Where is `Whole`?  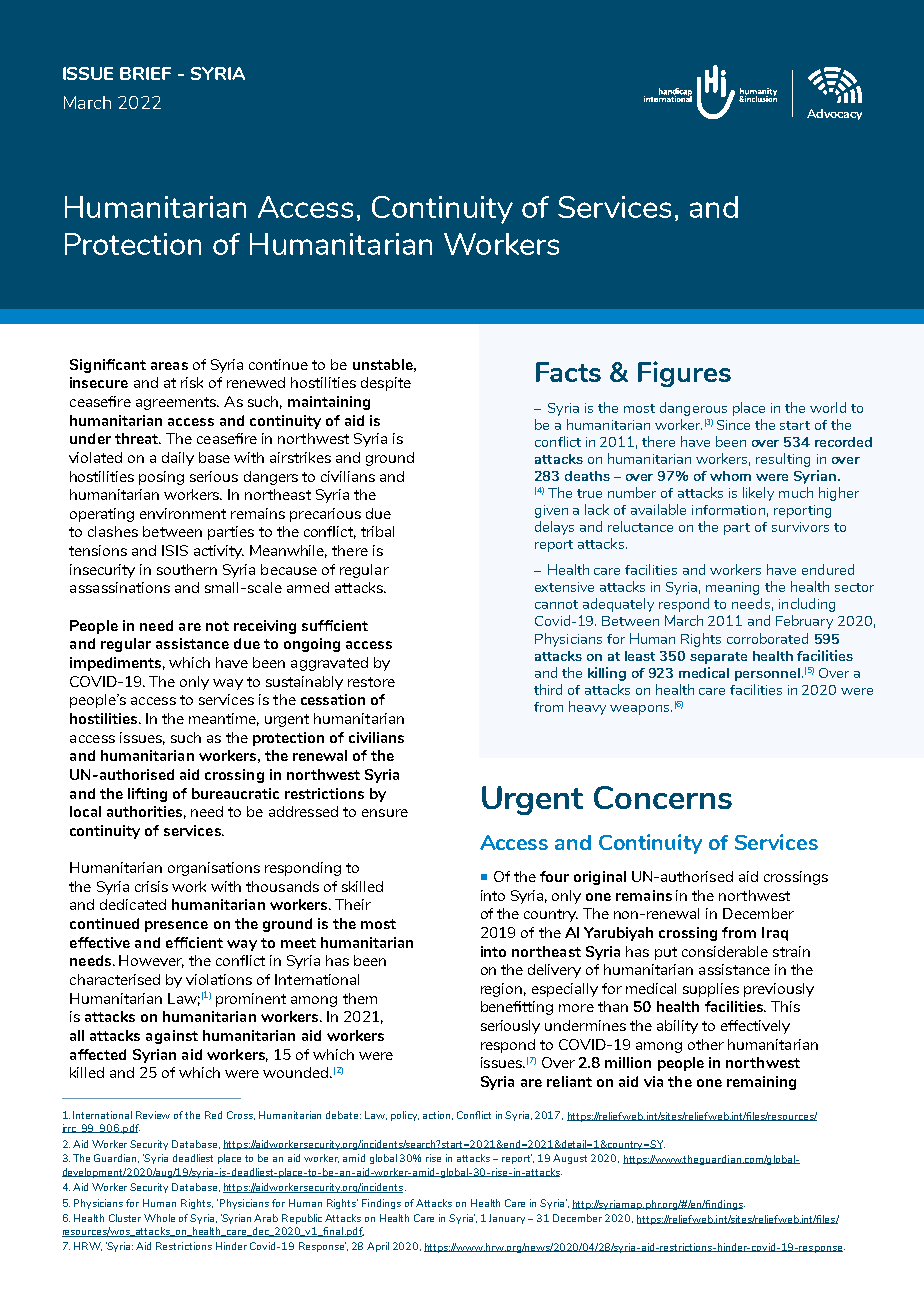
Whole is located at coordinates (159, 1218).
